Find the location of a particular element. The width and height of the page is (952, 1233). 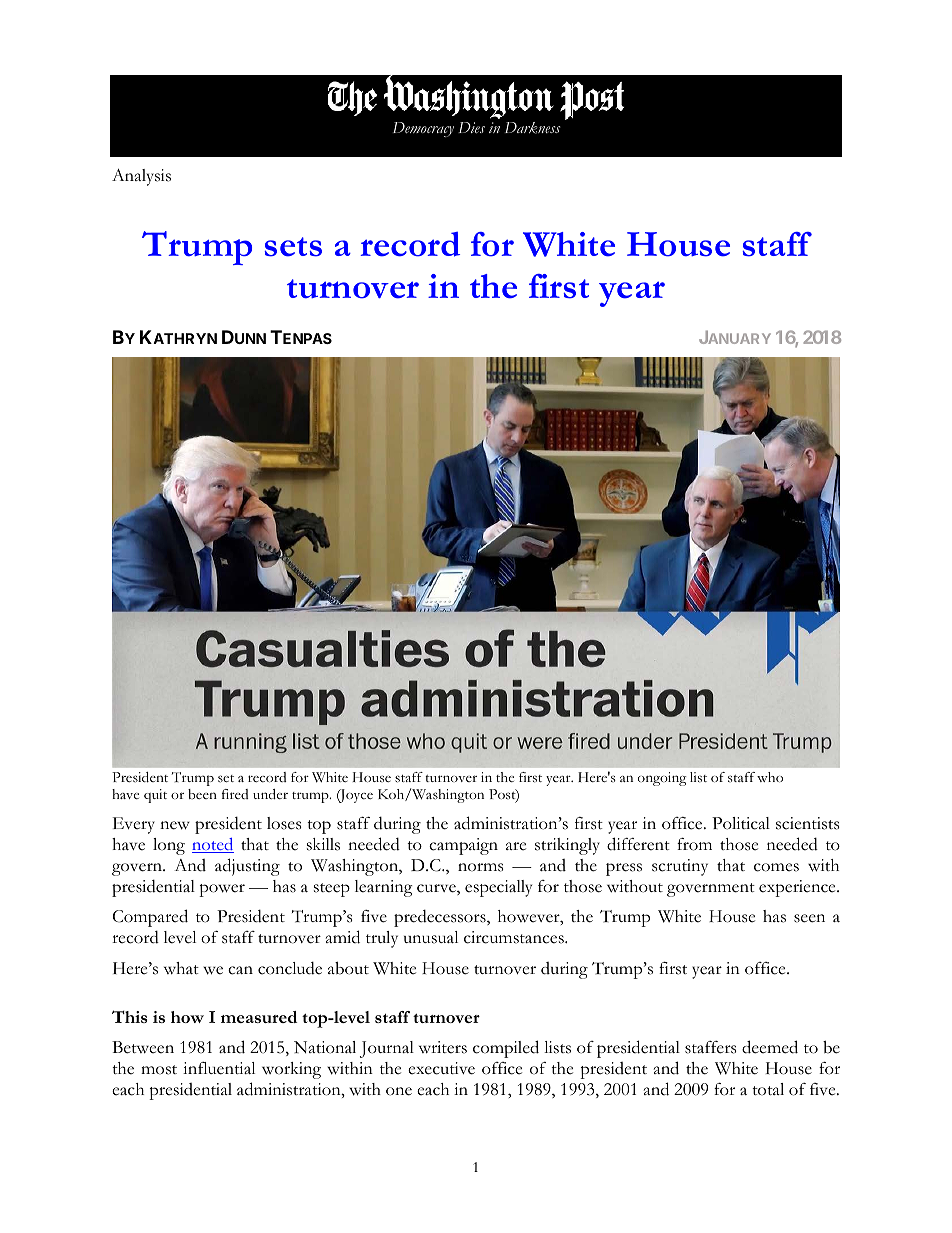

Dies is located at coordinates (471, 127).
